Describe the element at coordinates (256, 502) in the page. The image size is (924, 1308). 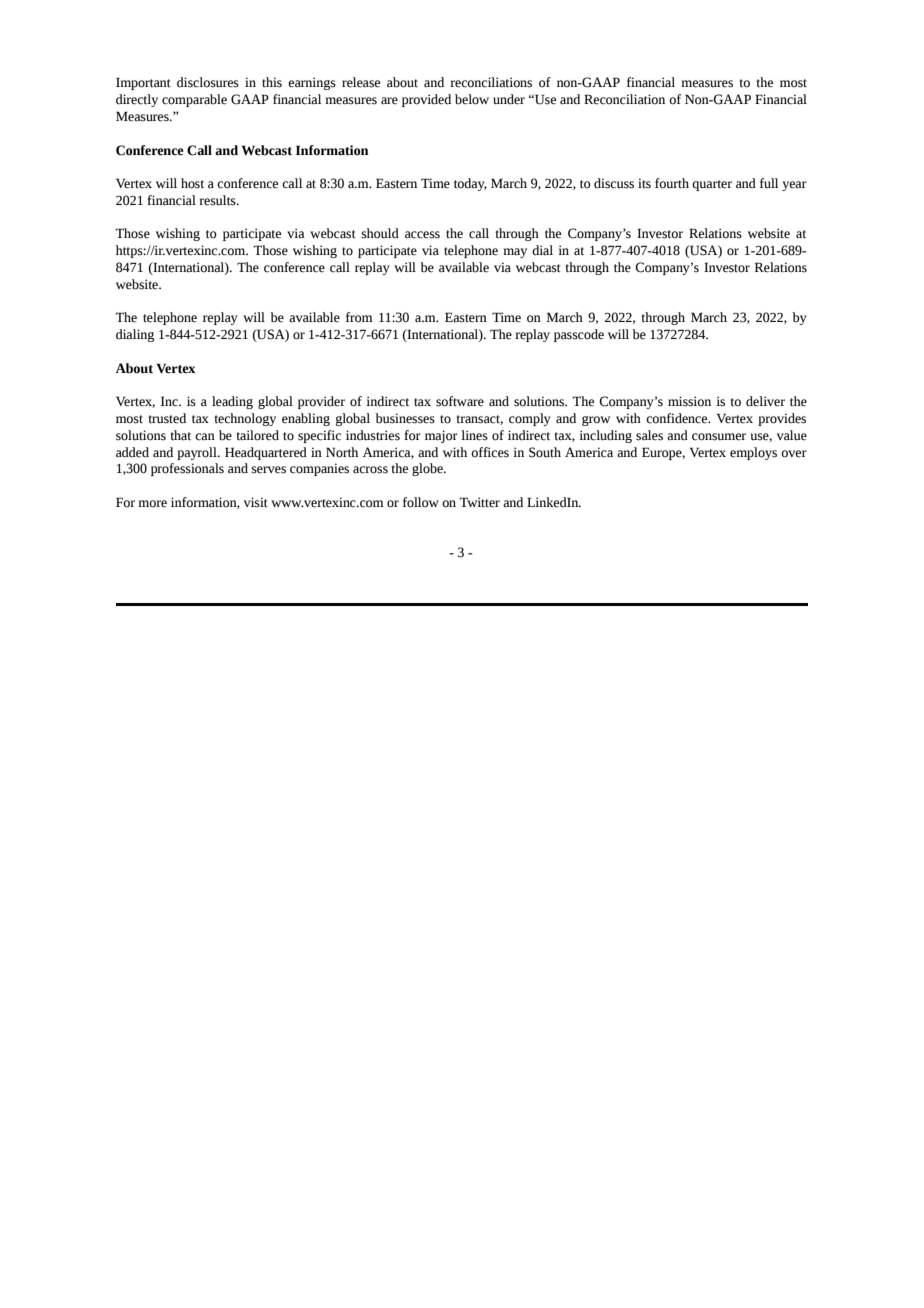
I see `visit` at that location.
